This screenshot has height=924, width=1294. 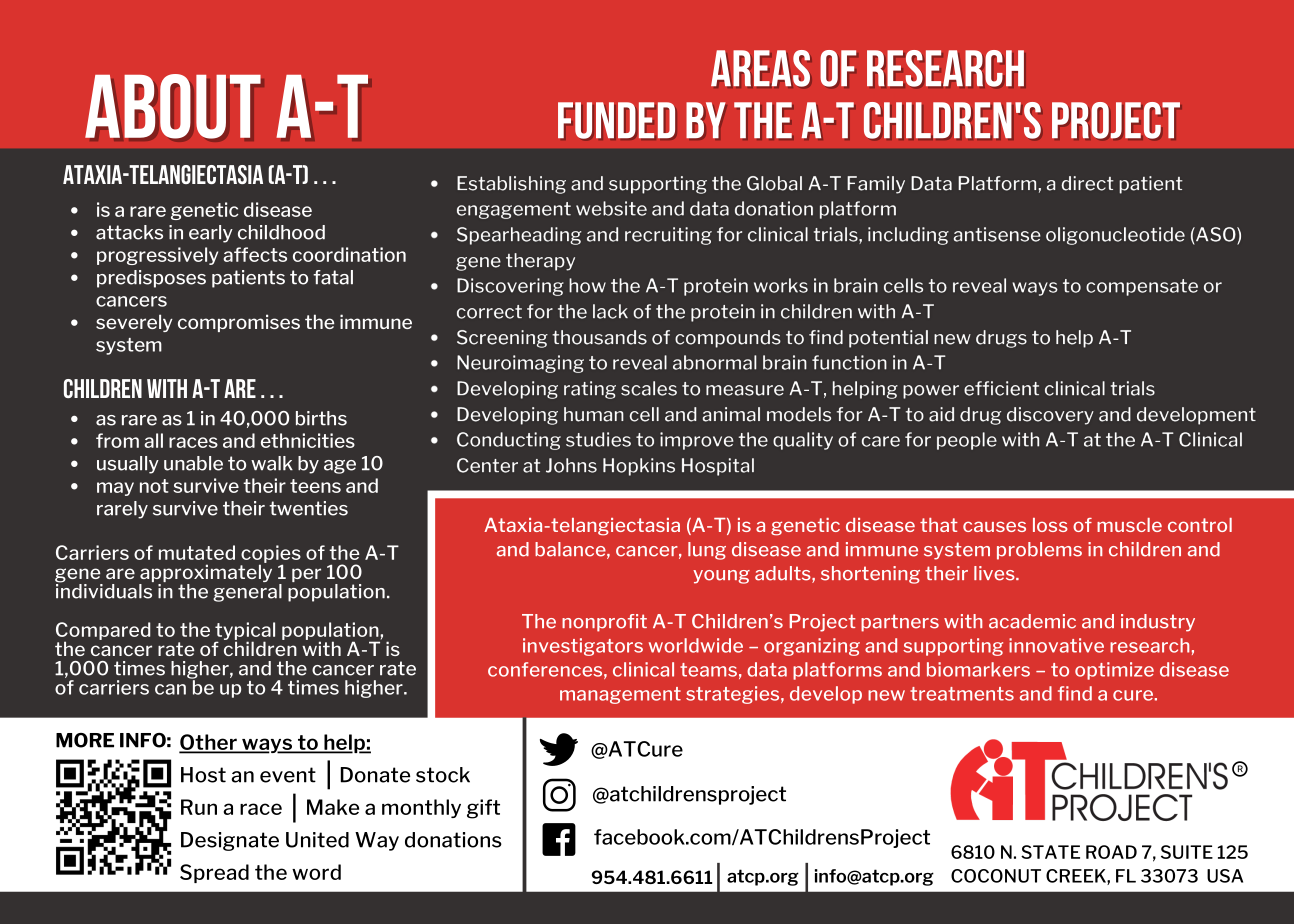 I want to click on optimize, so click(x=1114, y=671).
